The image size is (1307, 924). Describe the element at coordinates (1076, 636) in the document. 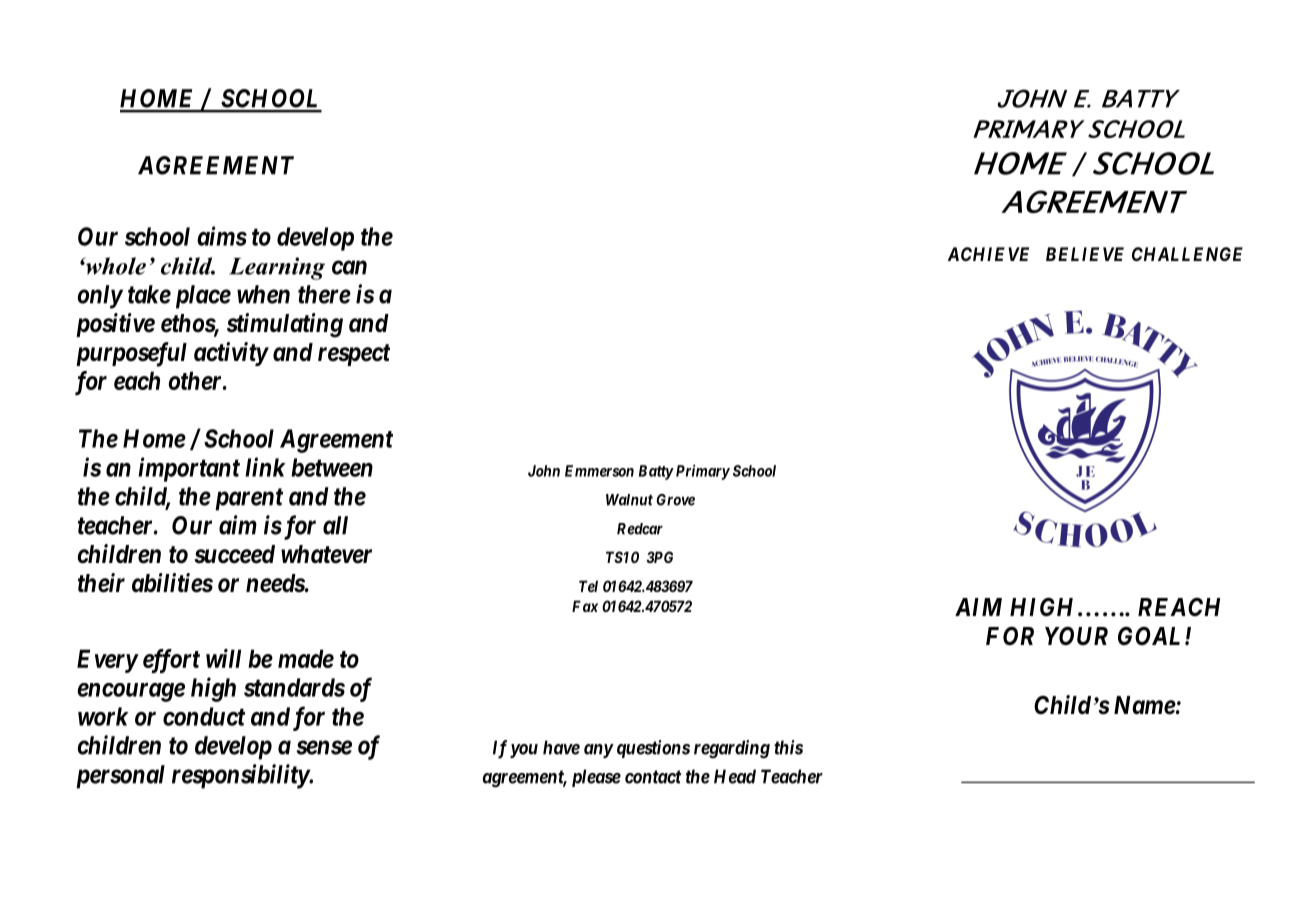

I see `YOUR` at that location.
